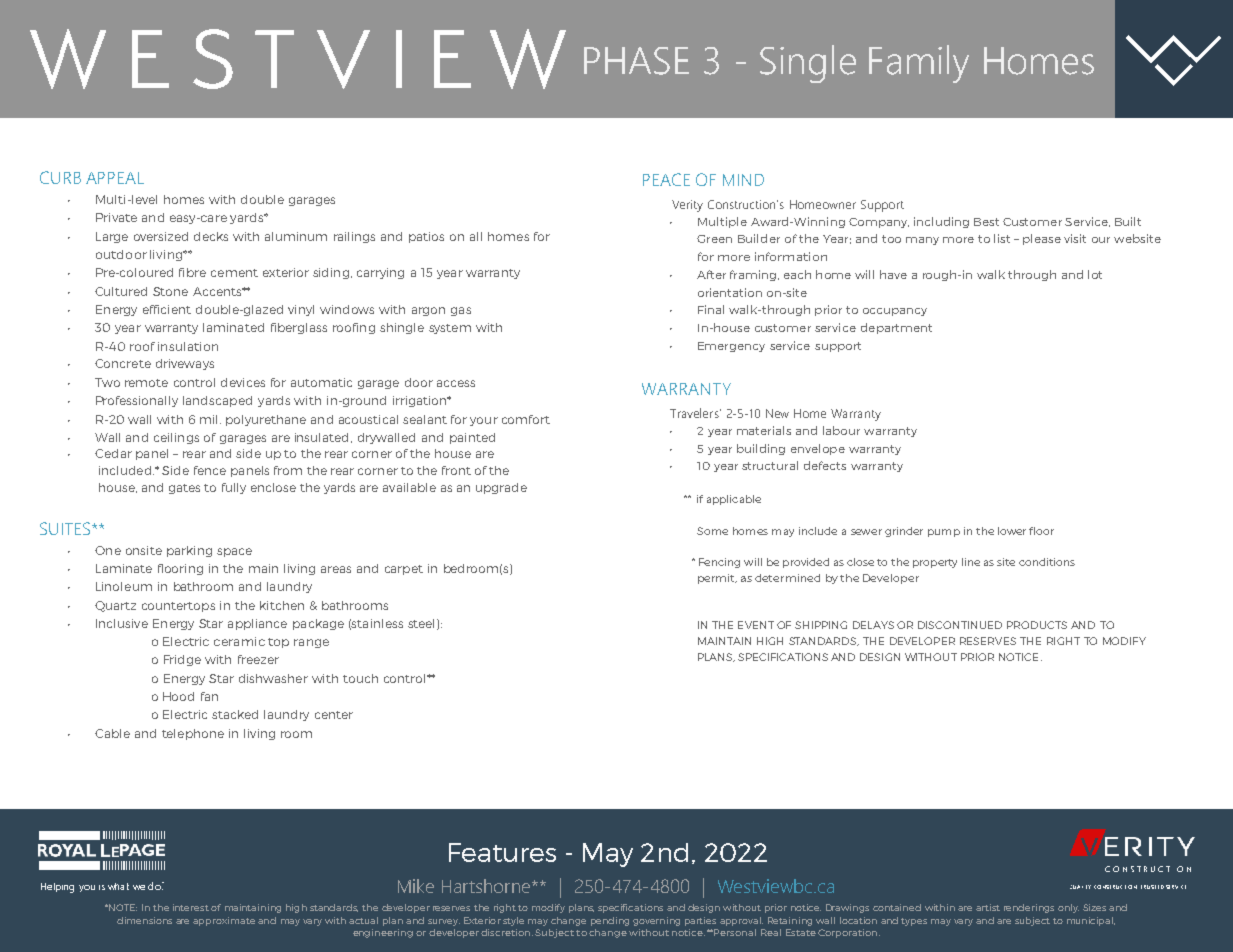 Image resolution: width=1233 pixels, height=952 pixels. I want to click on EVENT, so click(756, 625).
